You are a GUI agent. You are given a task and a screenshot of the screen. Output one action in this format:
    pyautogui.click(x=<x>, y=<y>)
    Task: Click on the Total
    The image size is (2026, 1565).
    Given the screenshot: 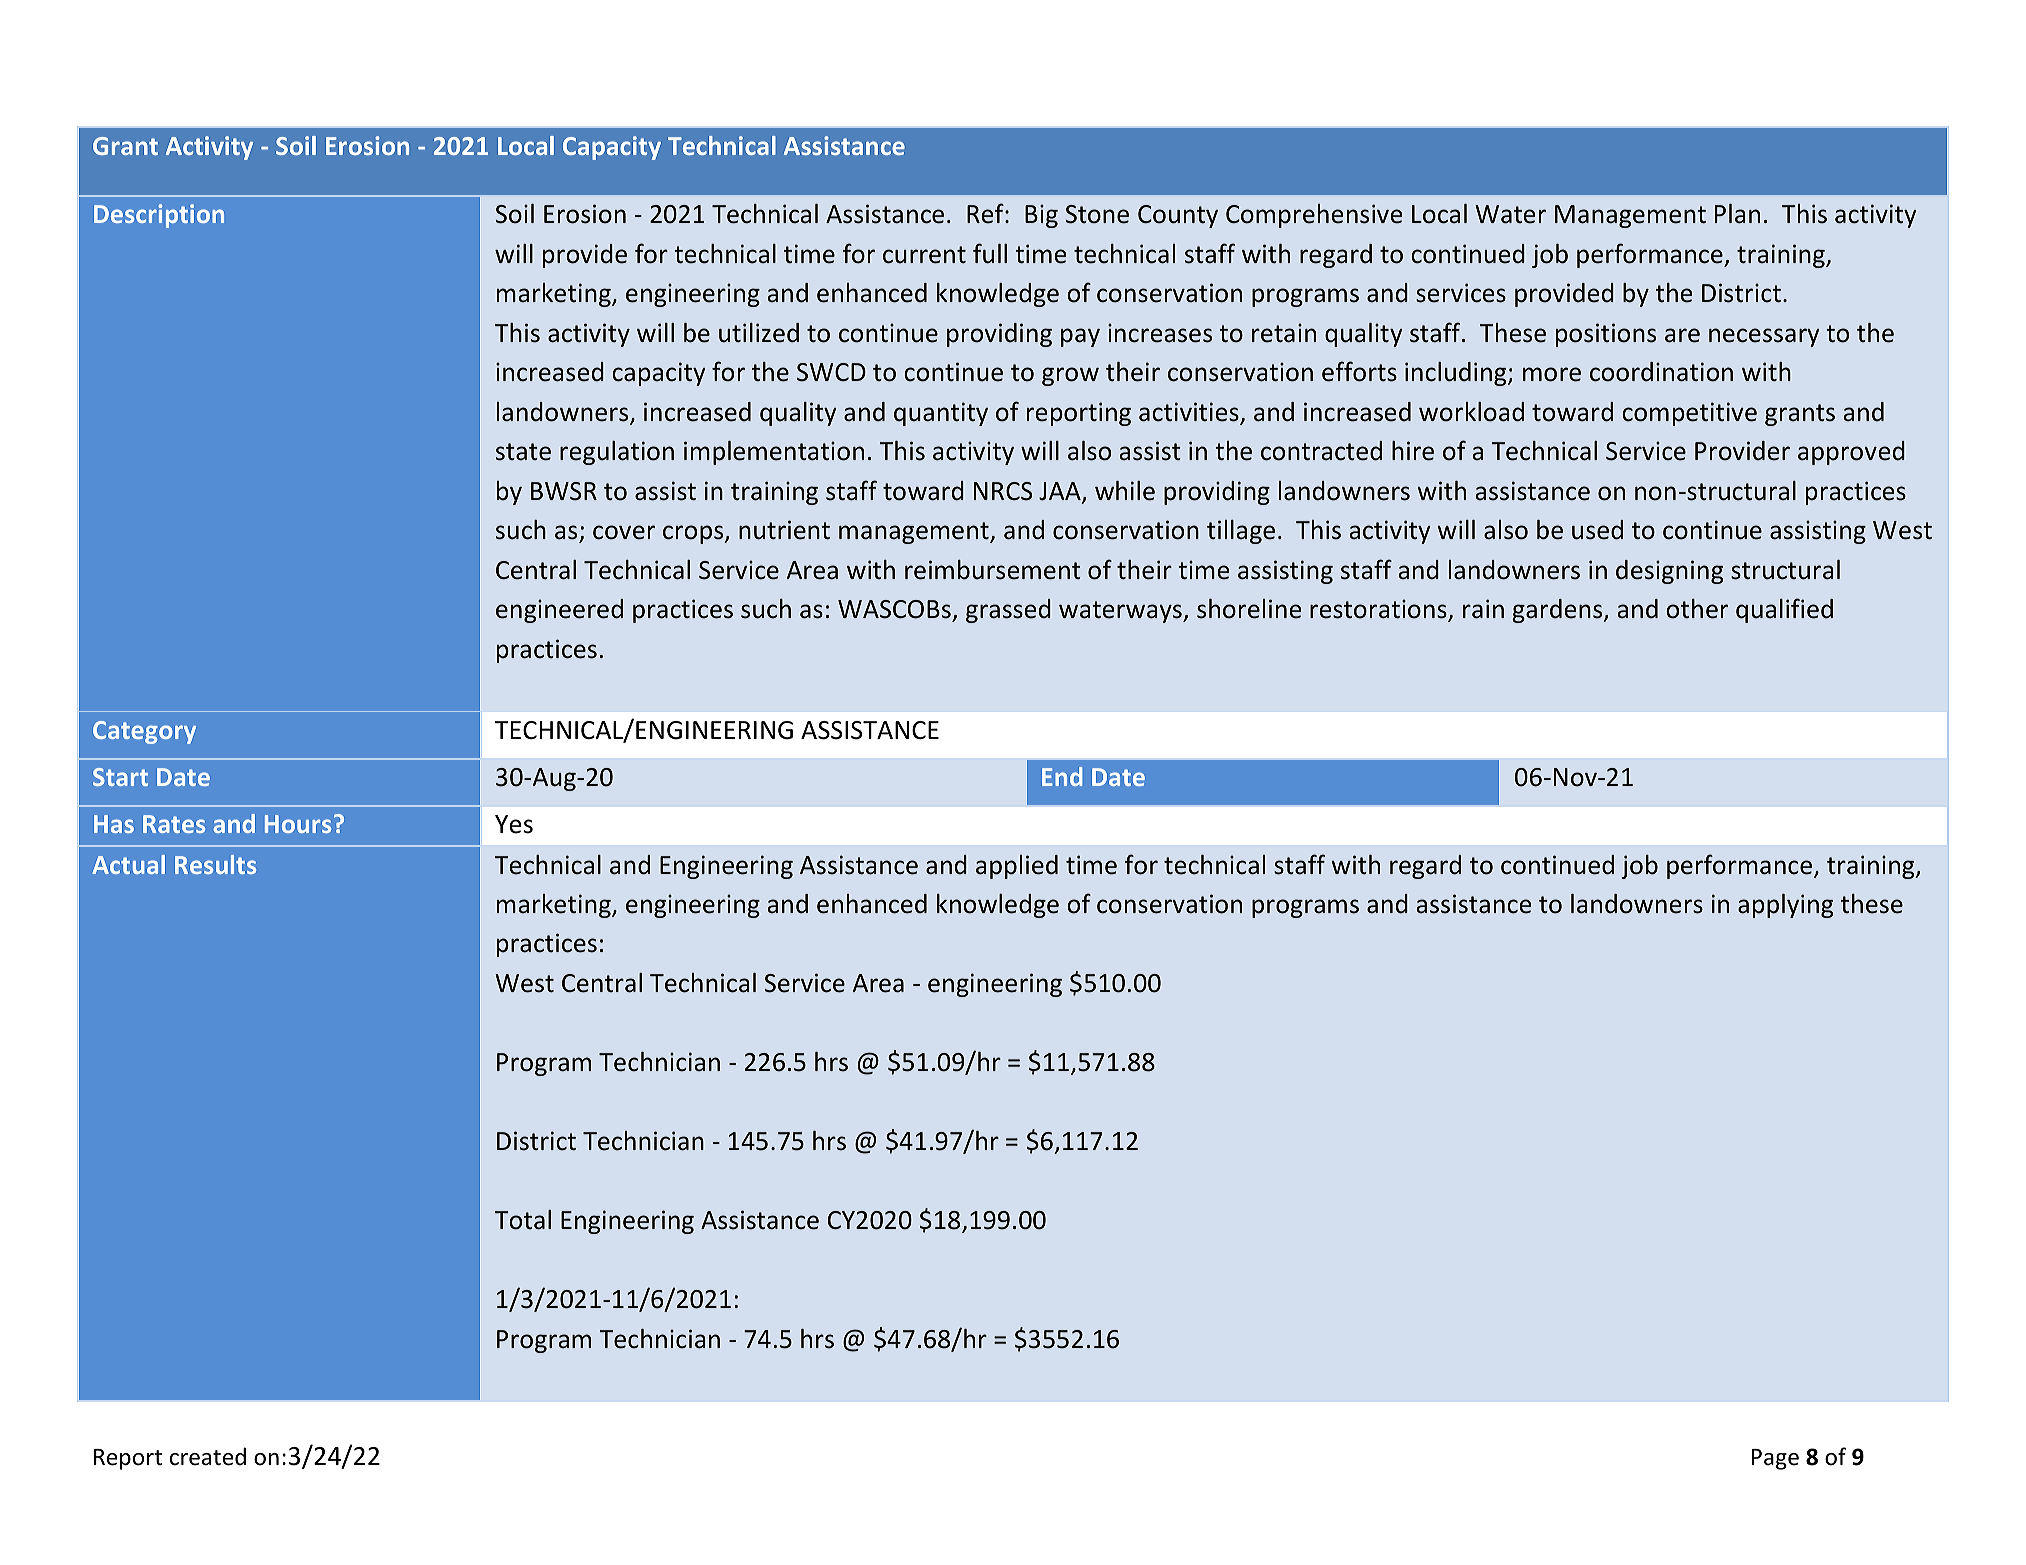 What is the action you would take?
    pyautogui.click(x=523, y=1220)
